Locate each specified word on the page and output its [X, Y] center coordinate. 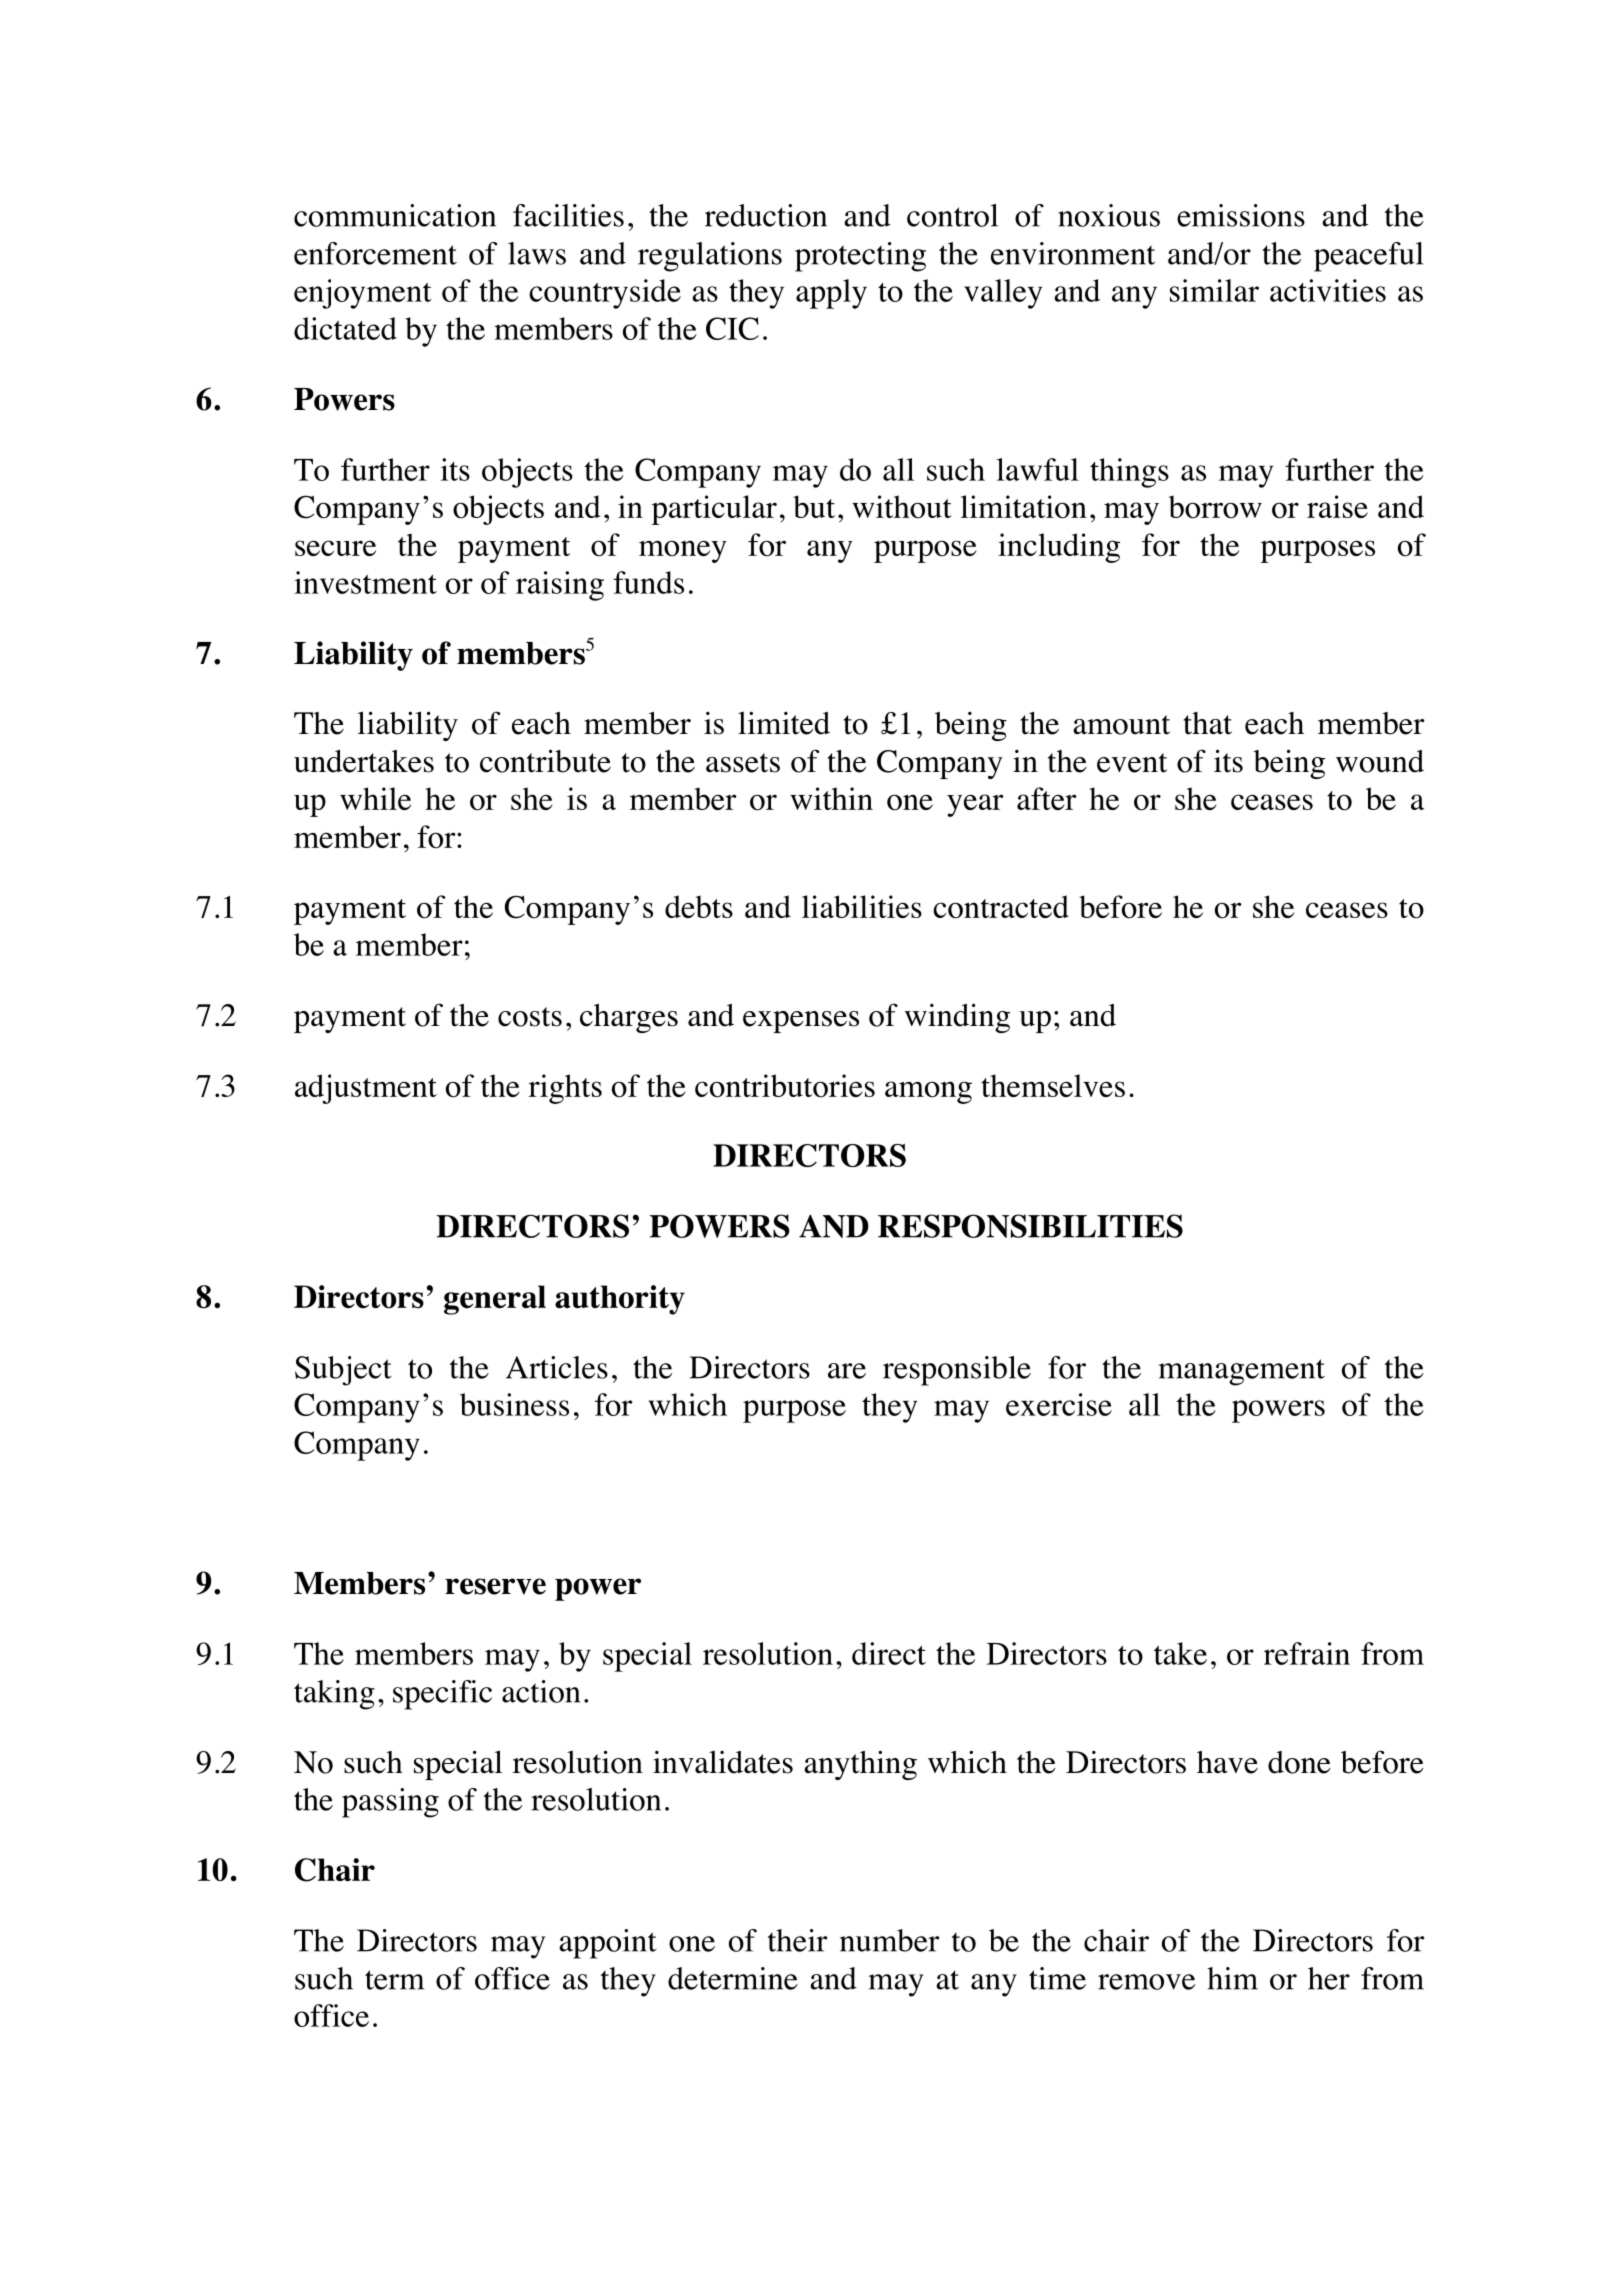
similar [1214, 290]
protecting [860, 257]
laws [537, 253]
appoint [608, 1944]
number [889, 1940]
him [1232, 1978]
